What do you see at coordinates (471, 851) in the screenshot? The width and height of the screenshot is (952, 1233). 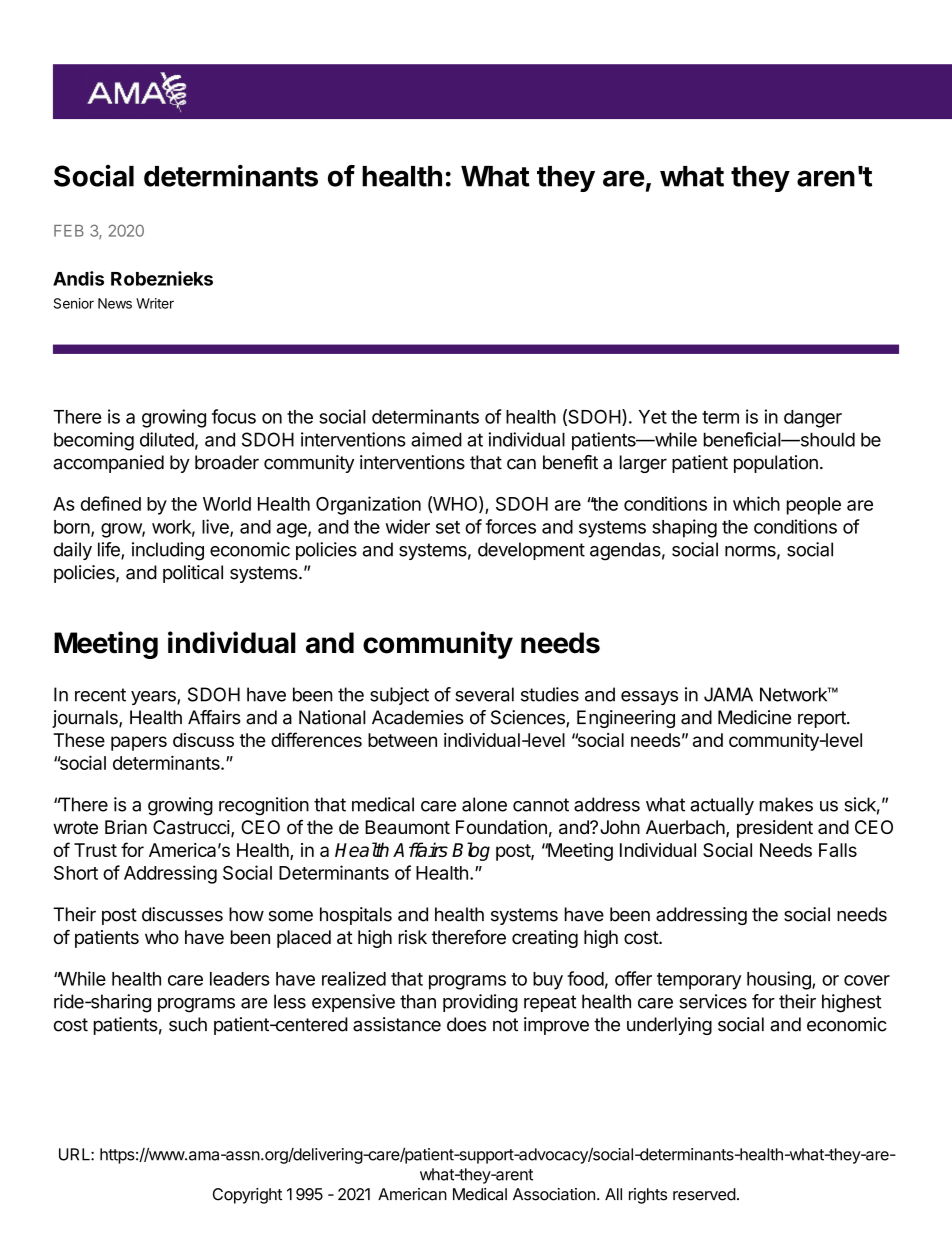 I see `Blog` at bounding box center [471, 851].
